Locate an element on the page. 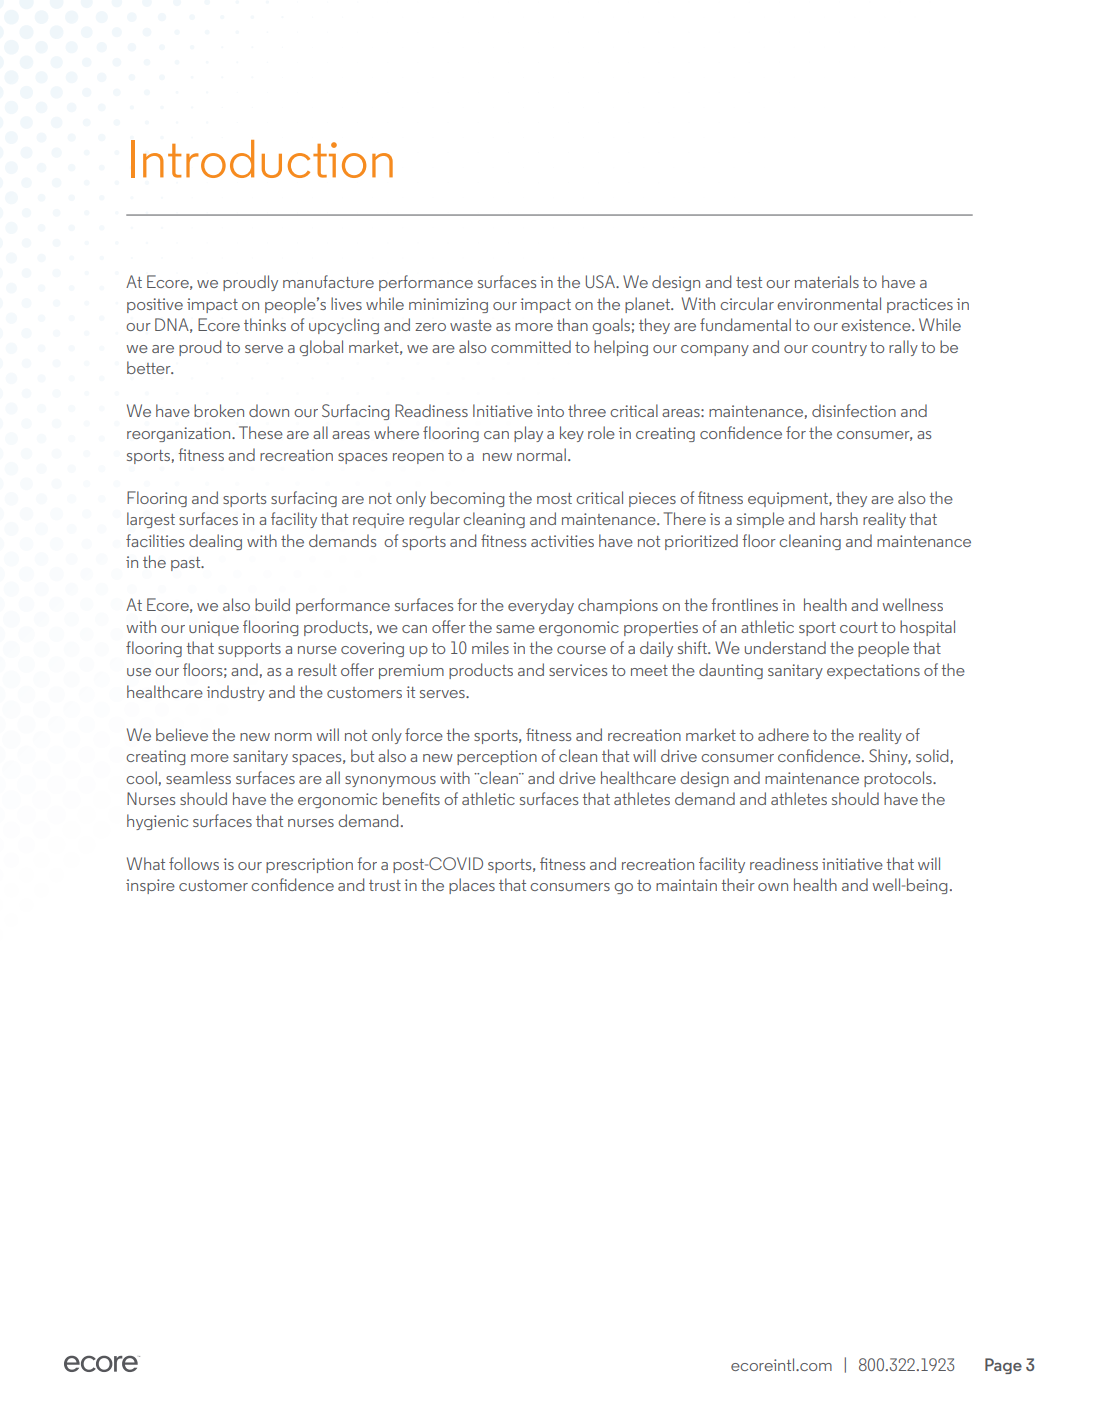 The height and width of the page is (1422, 1099). their is located at coordinates (738, 884).
